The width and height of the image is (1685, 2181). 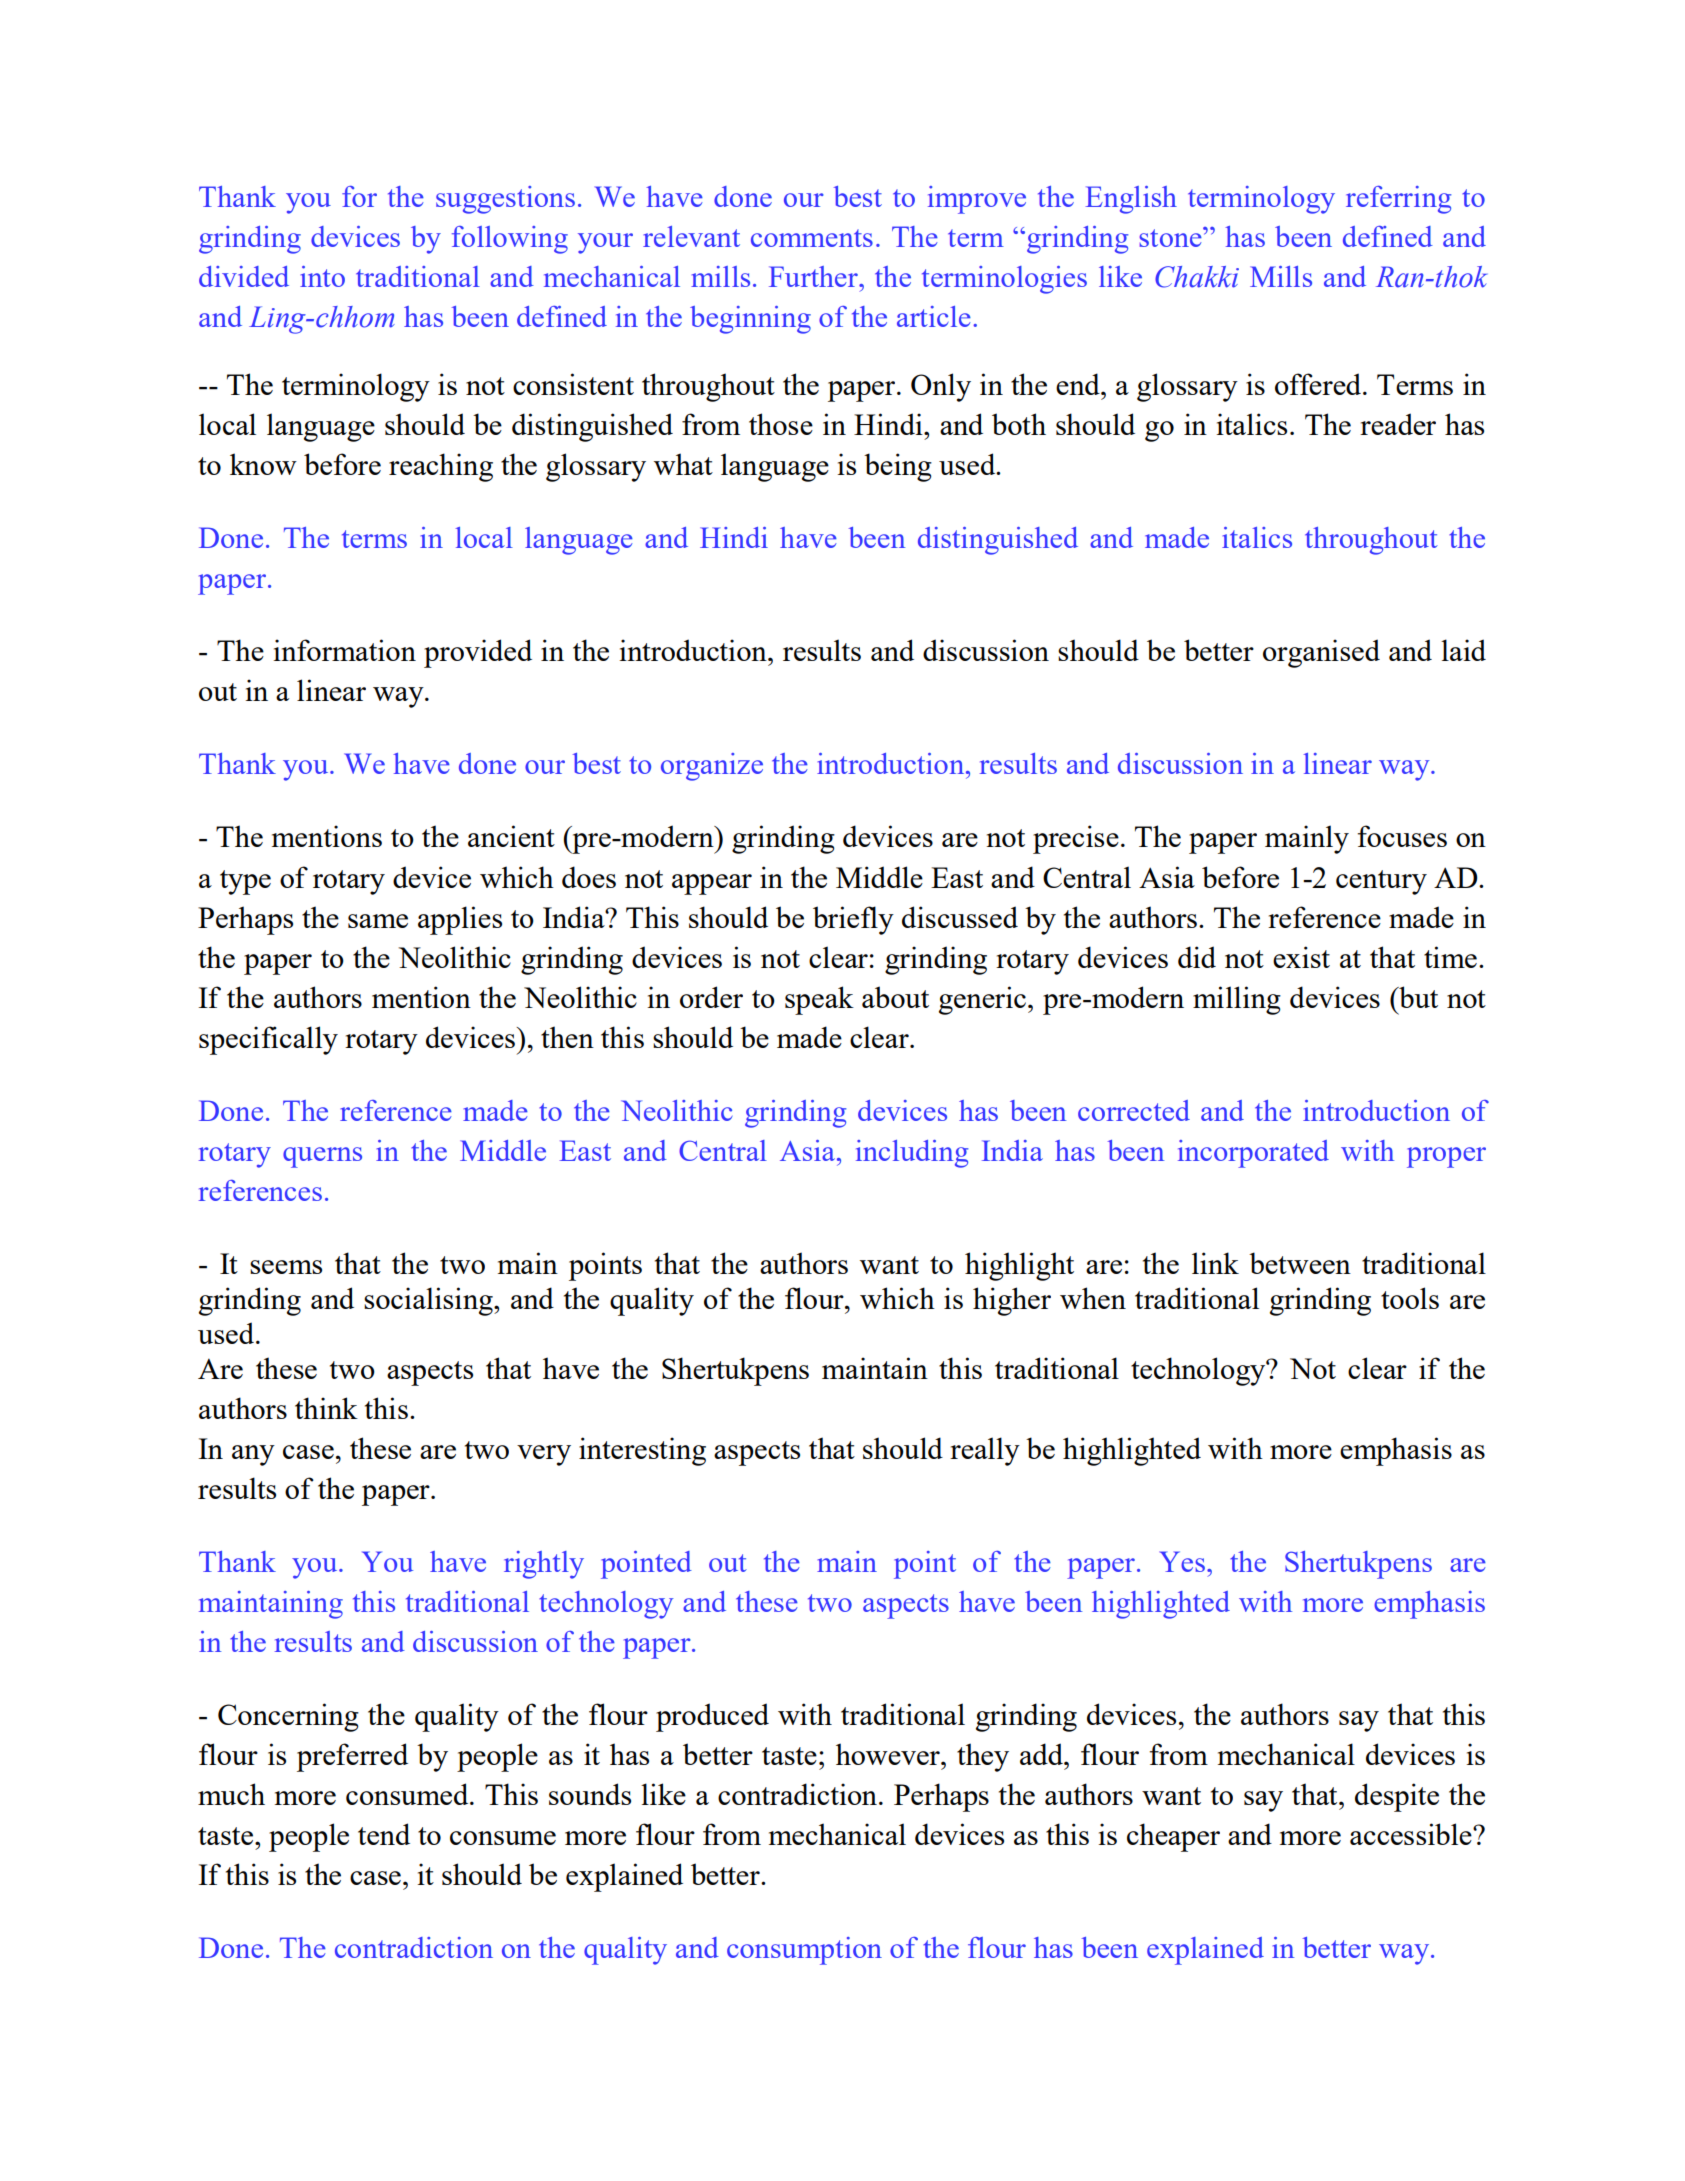 I want to click on consumption, so click(x=804, y=1951).
